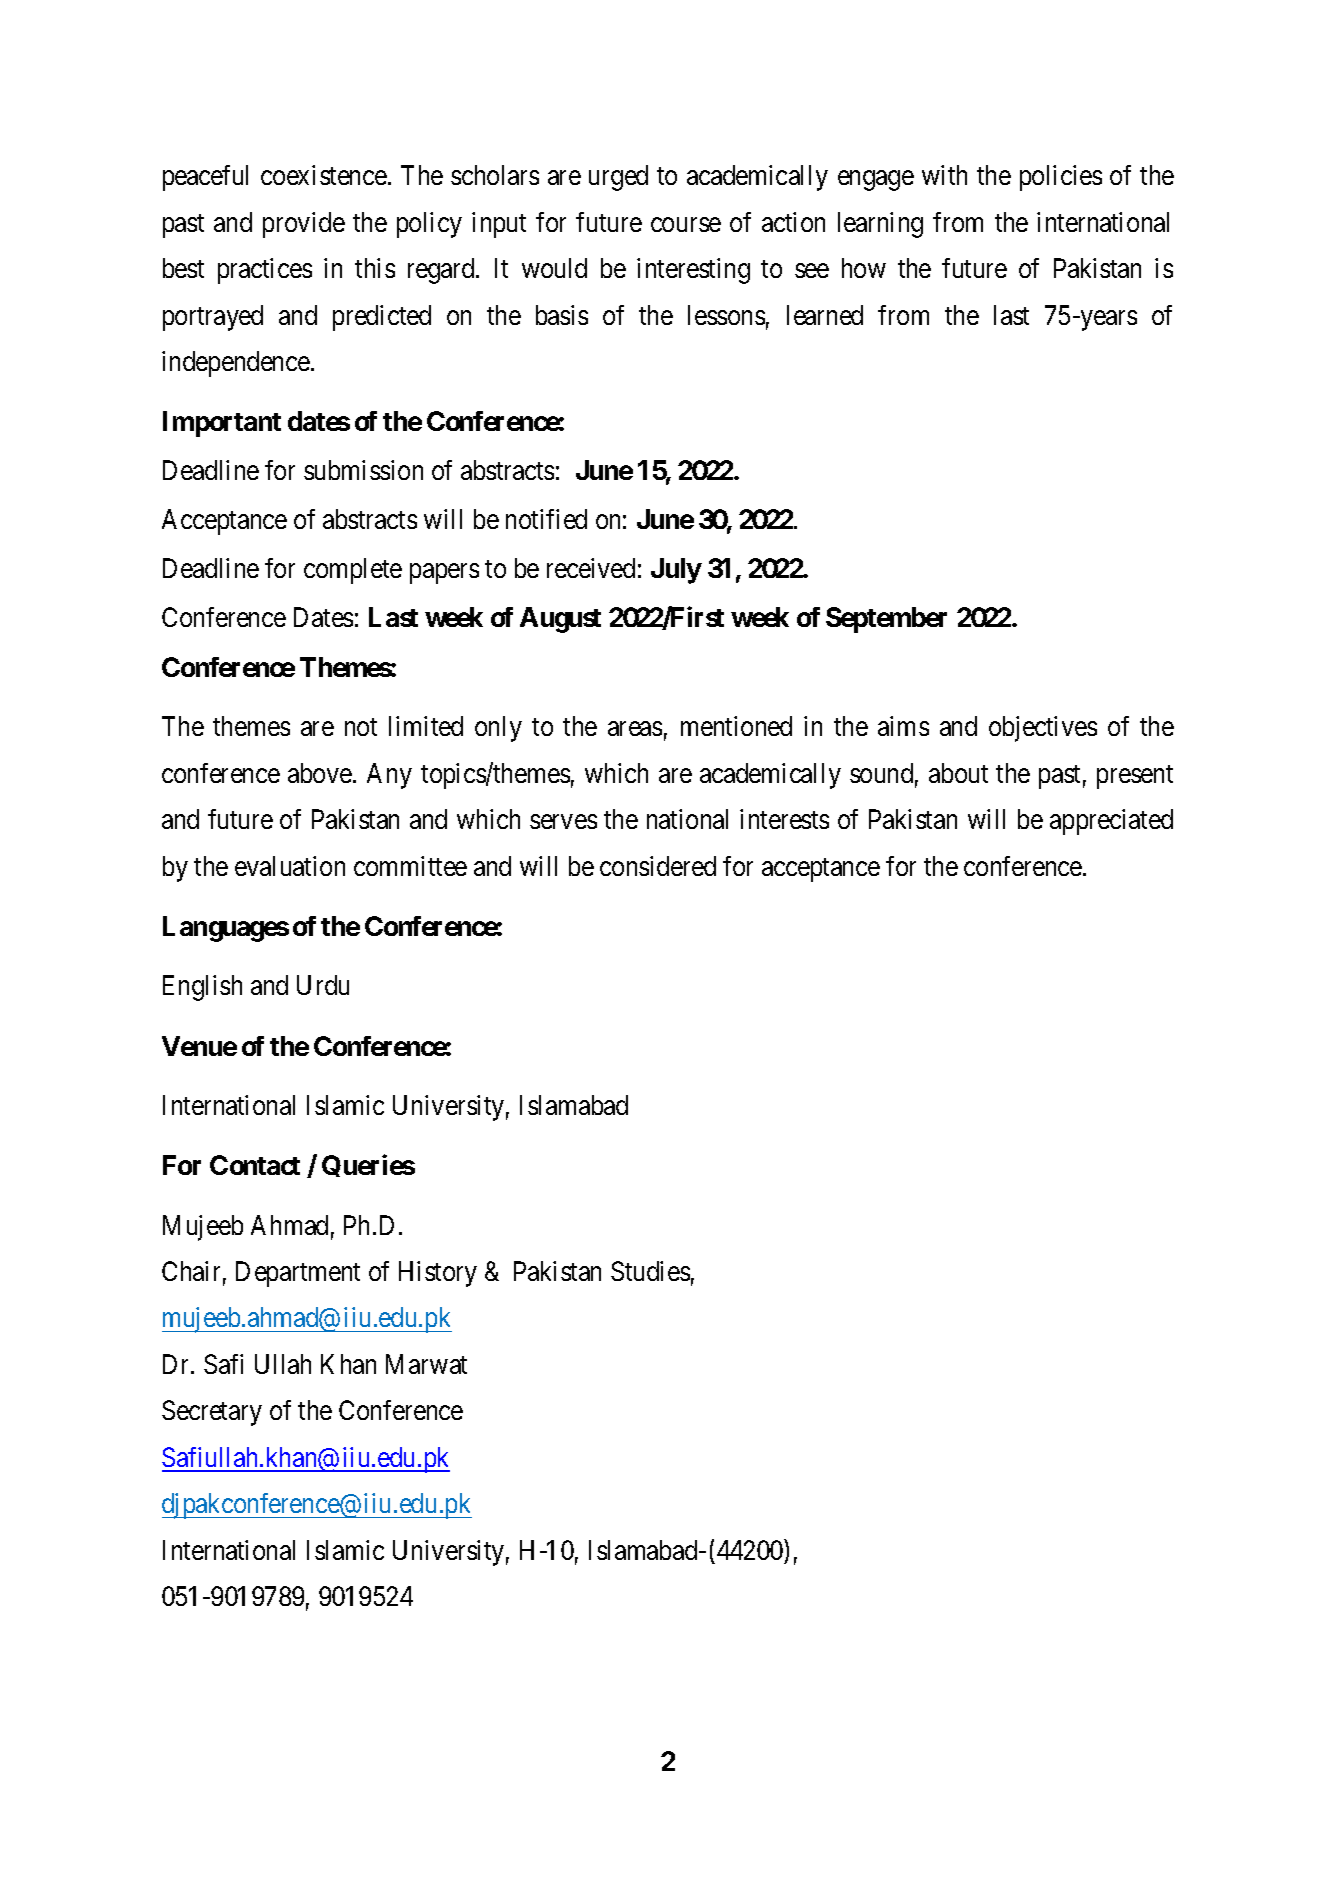  What do you see at coordinates (650, 1271) in the image?
I see `Studies` at bounding box center [650, 1271].
